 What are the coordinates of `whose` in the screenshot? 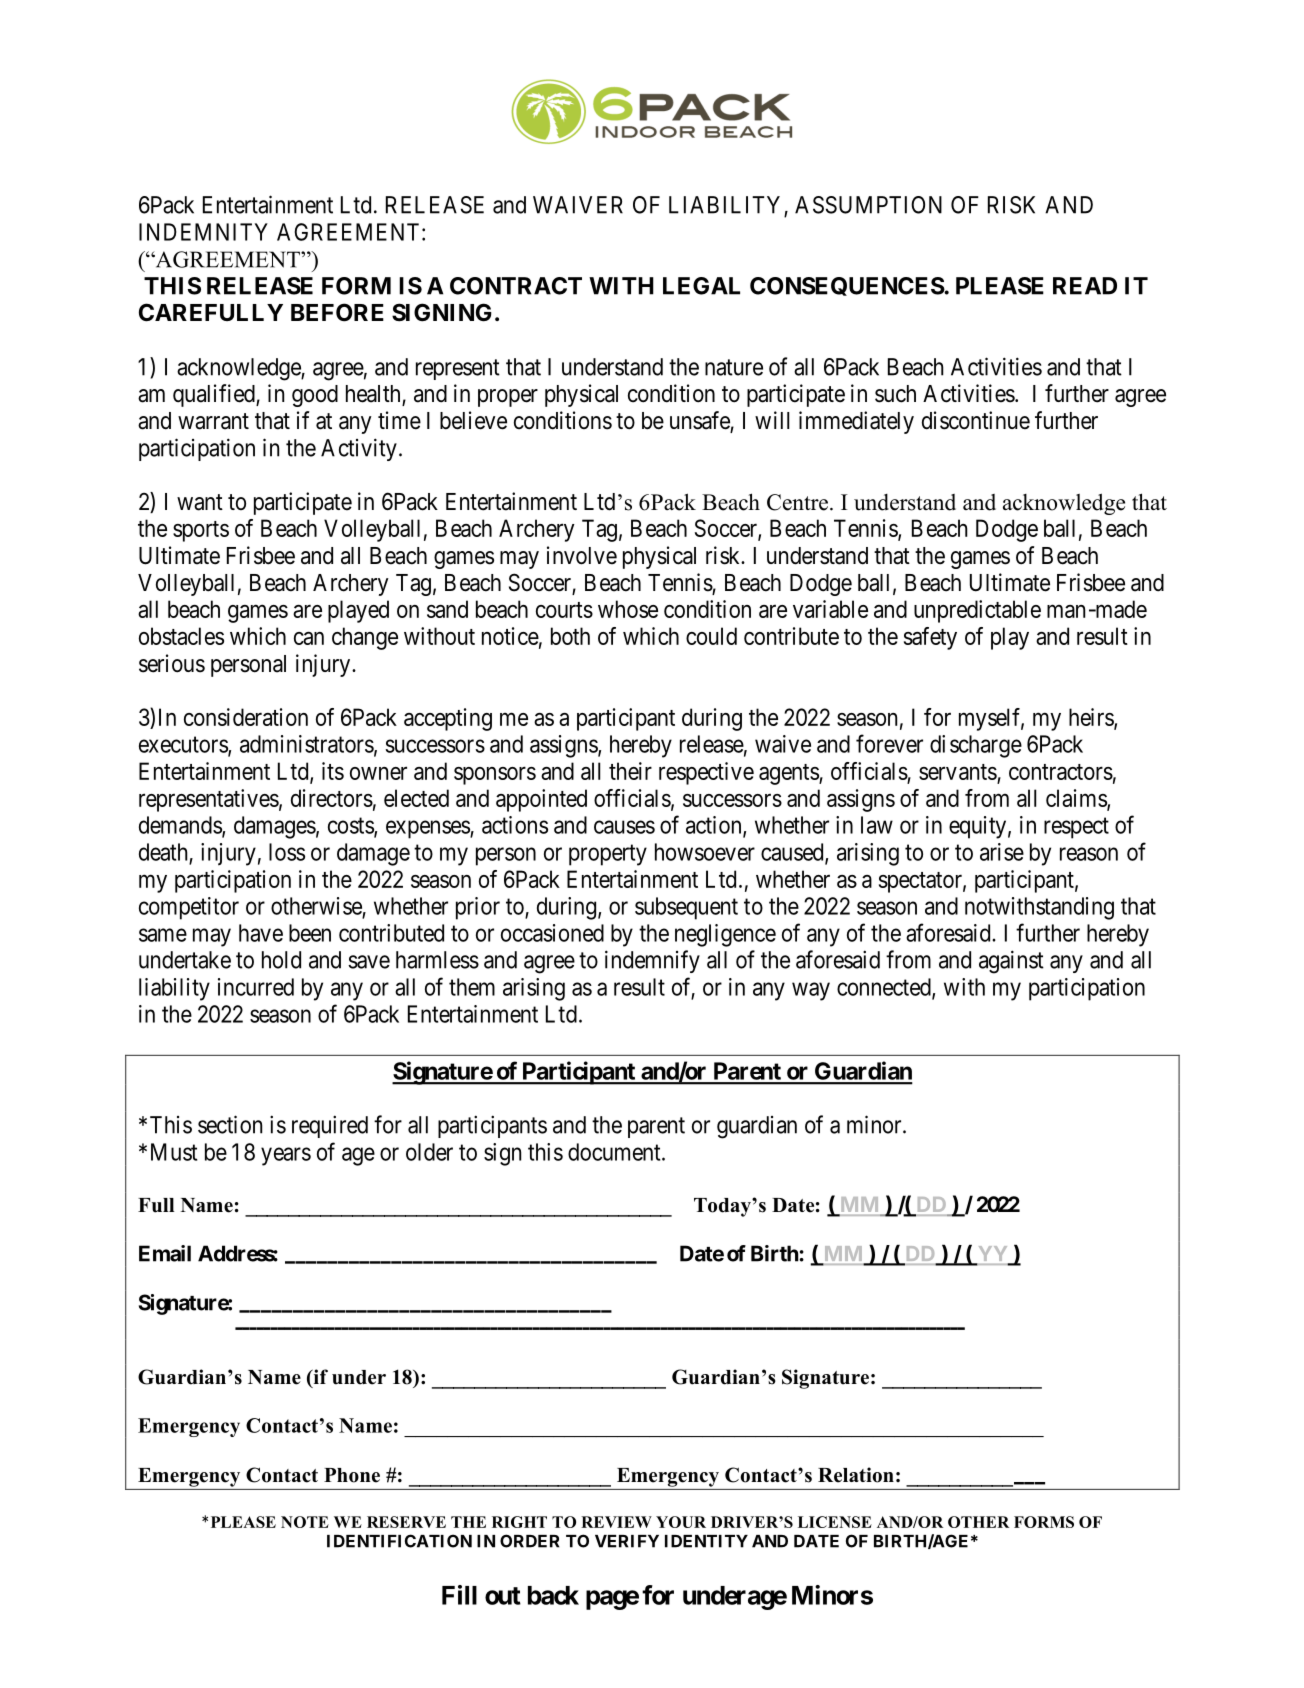 It's located at (628, 609).
